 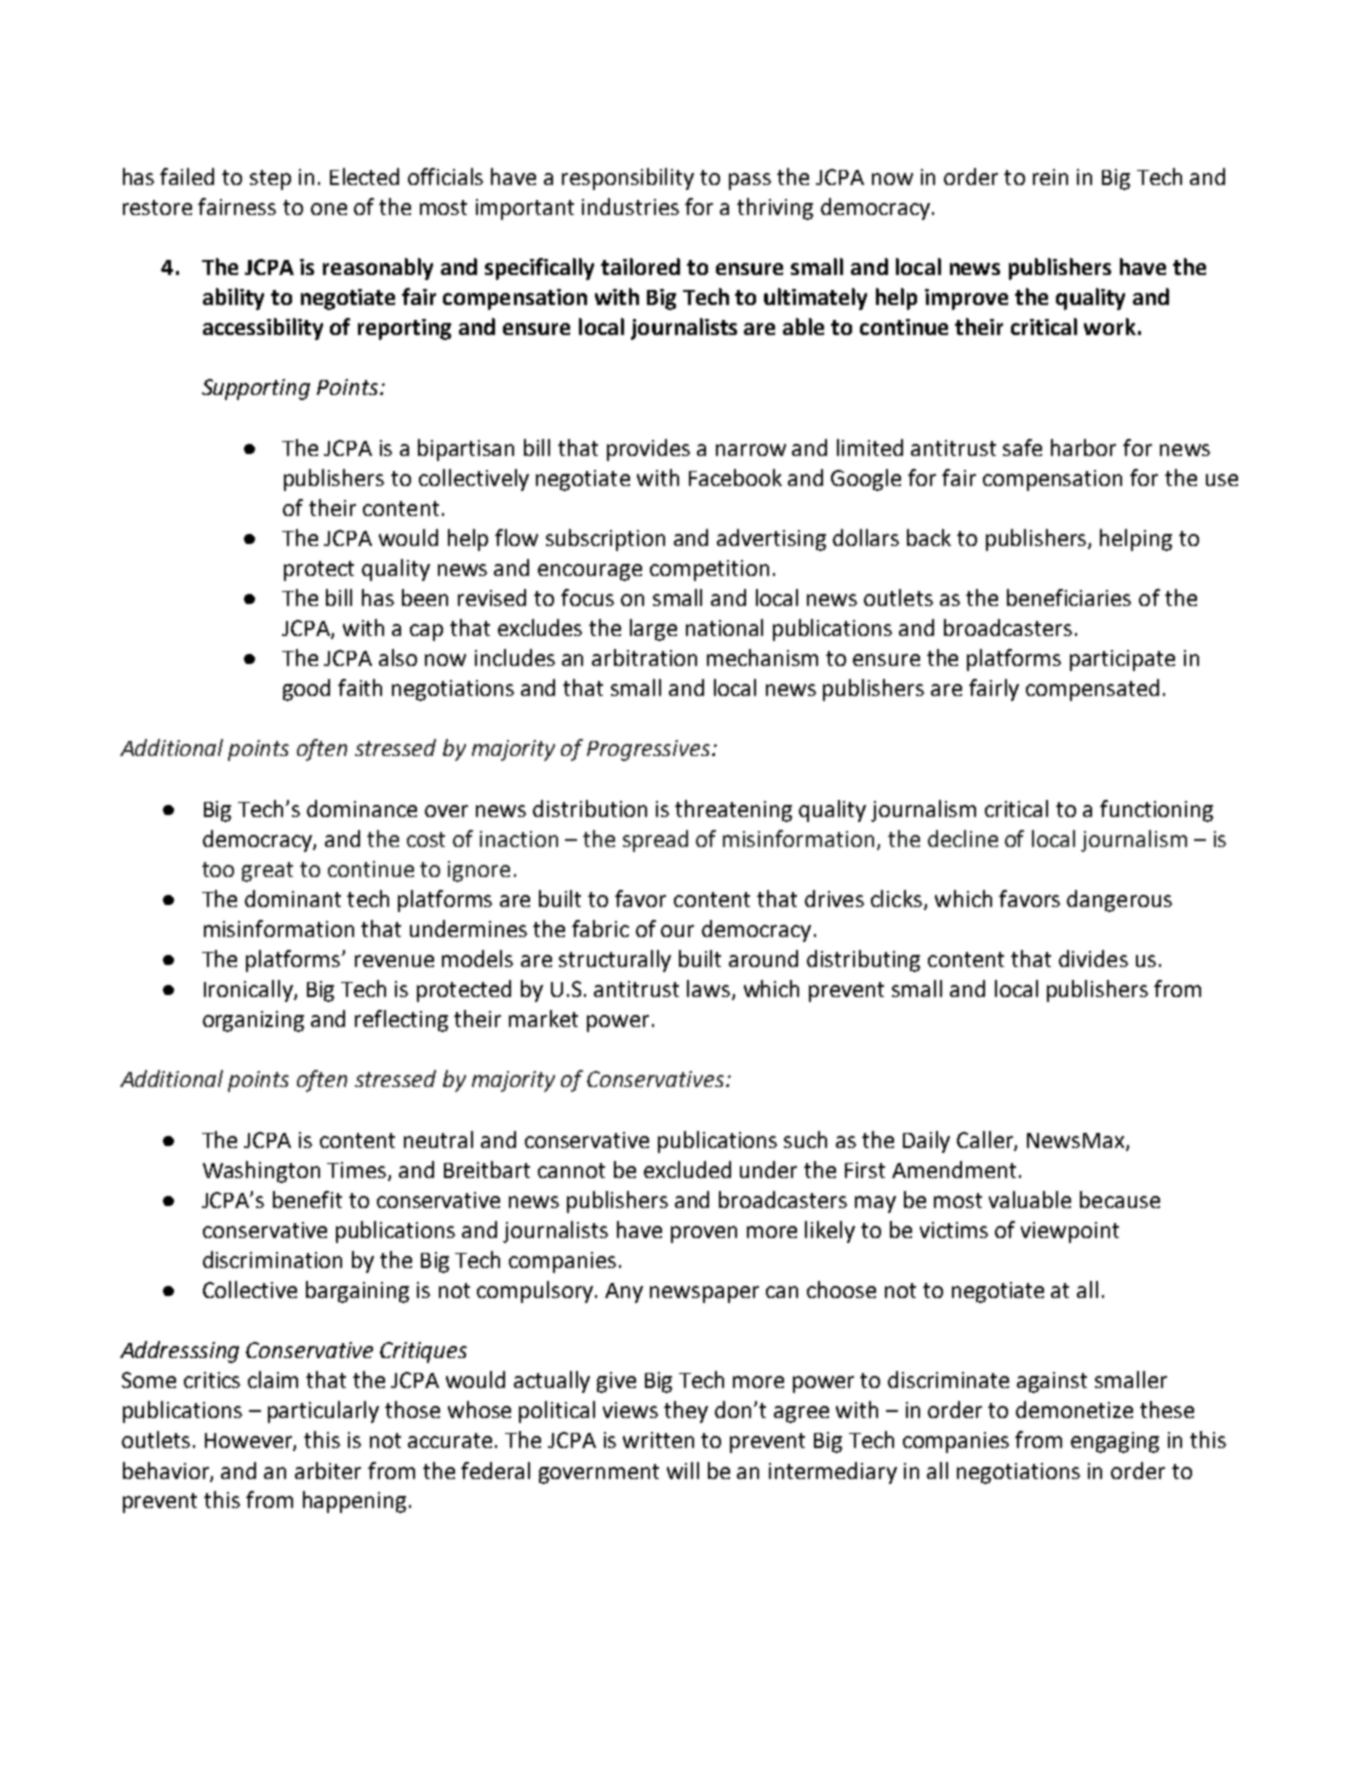 I want to click on step, so click(x=270, y=180).
